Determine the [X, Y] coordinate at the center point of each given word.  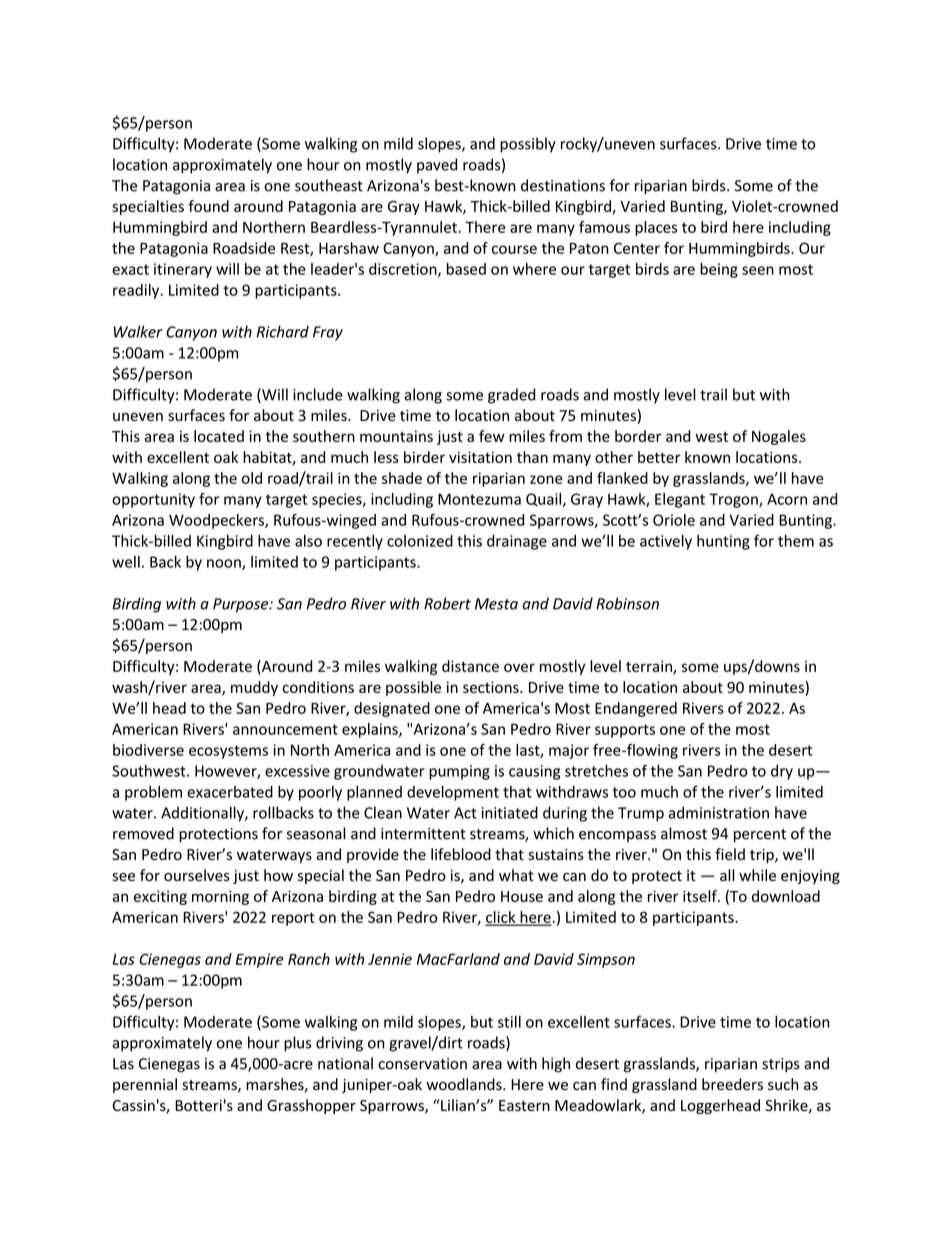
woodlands [465, 1084]
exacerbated [230, 792]
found [208, 206]
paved [437, 166]
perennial [145, 1085]
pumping [459, 772]
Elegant [680, 500]
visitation [480, 457]
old [252, 478]
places [656, 228]
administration [718, 812]
